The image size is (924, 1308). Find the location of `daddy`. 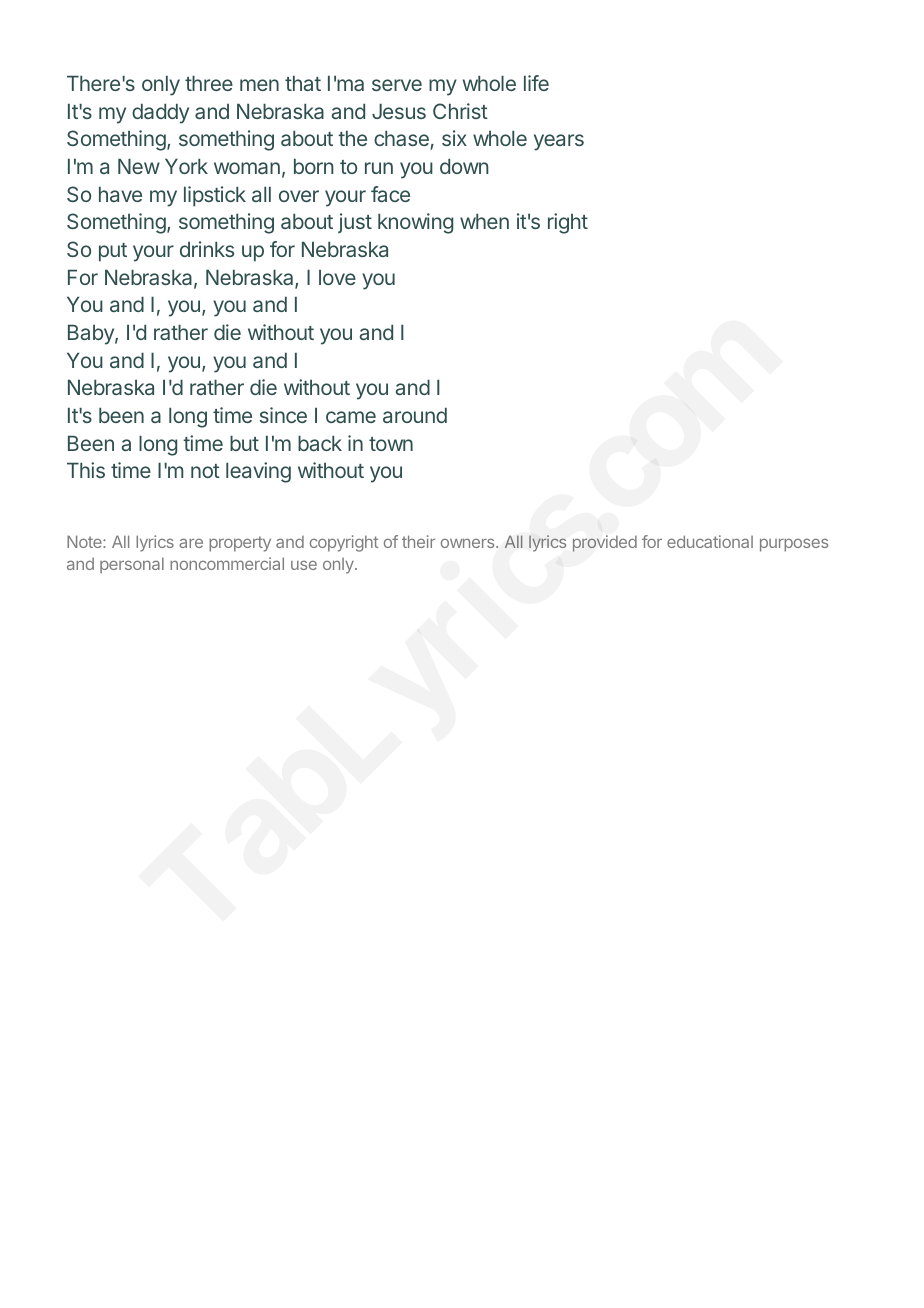

daddy is located at coordinates (160, 113).
